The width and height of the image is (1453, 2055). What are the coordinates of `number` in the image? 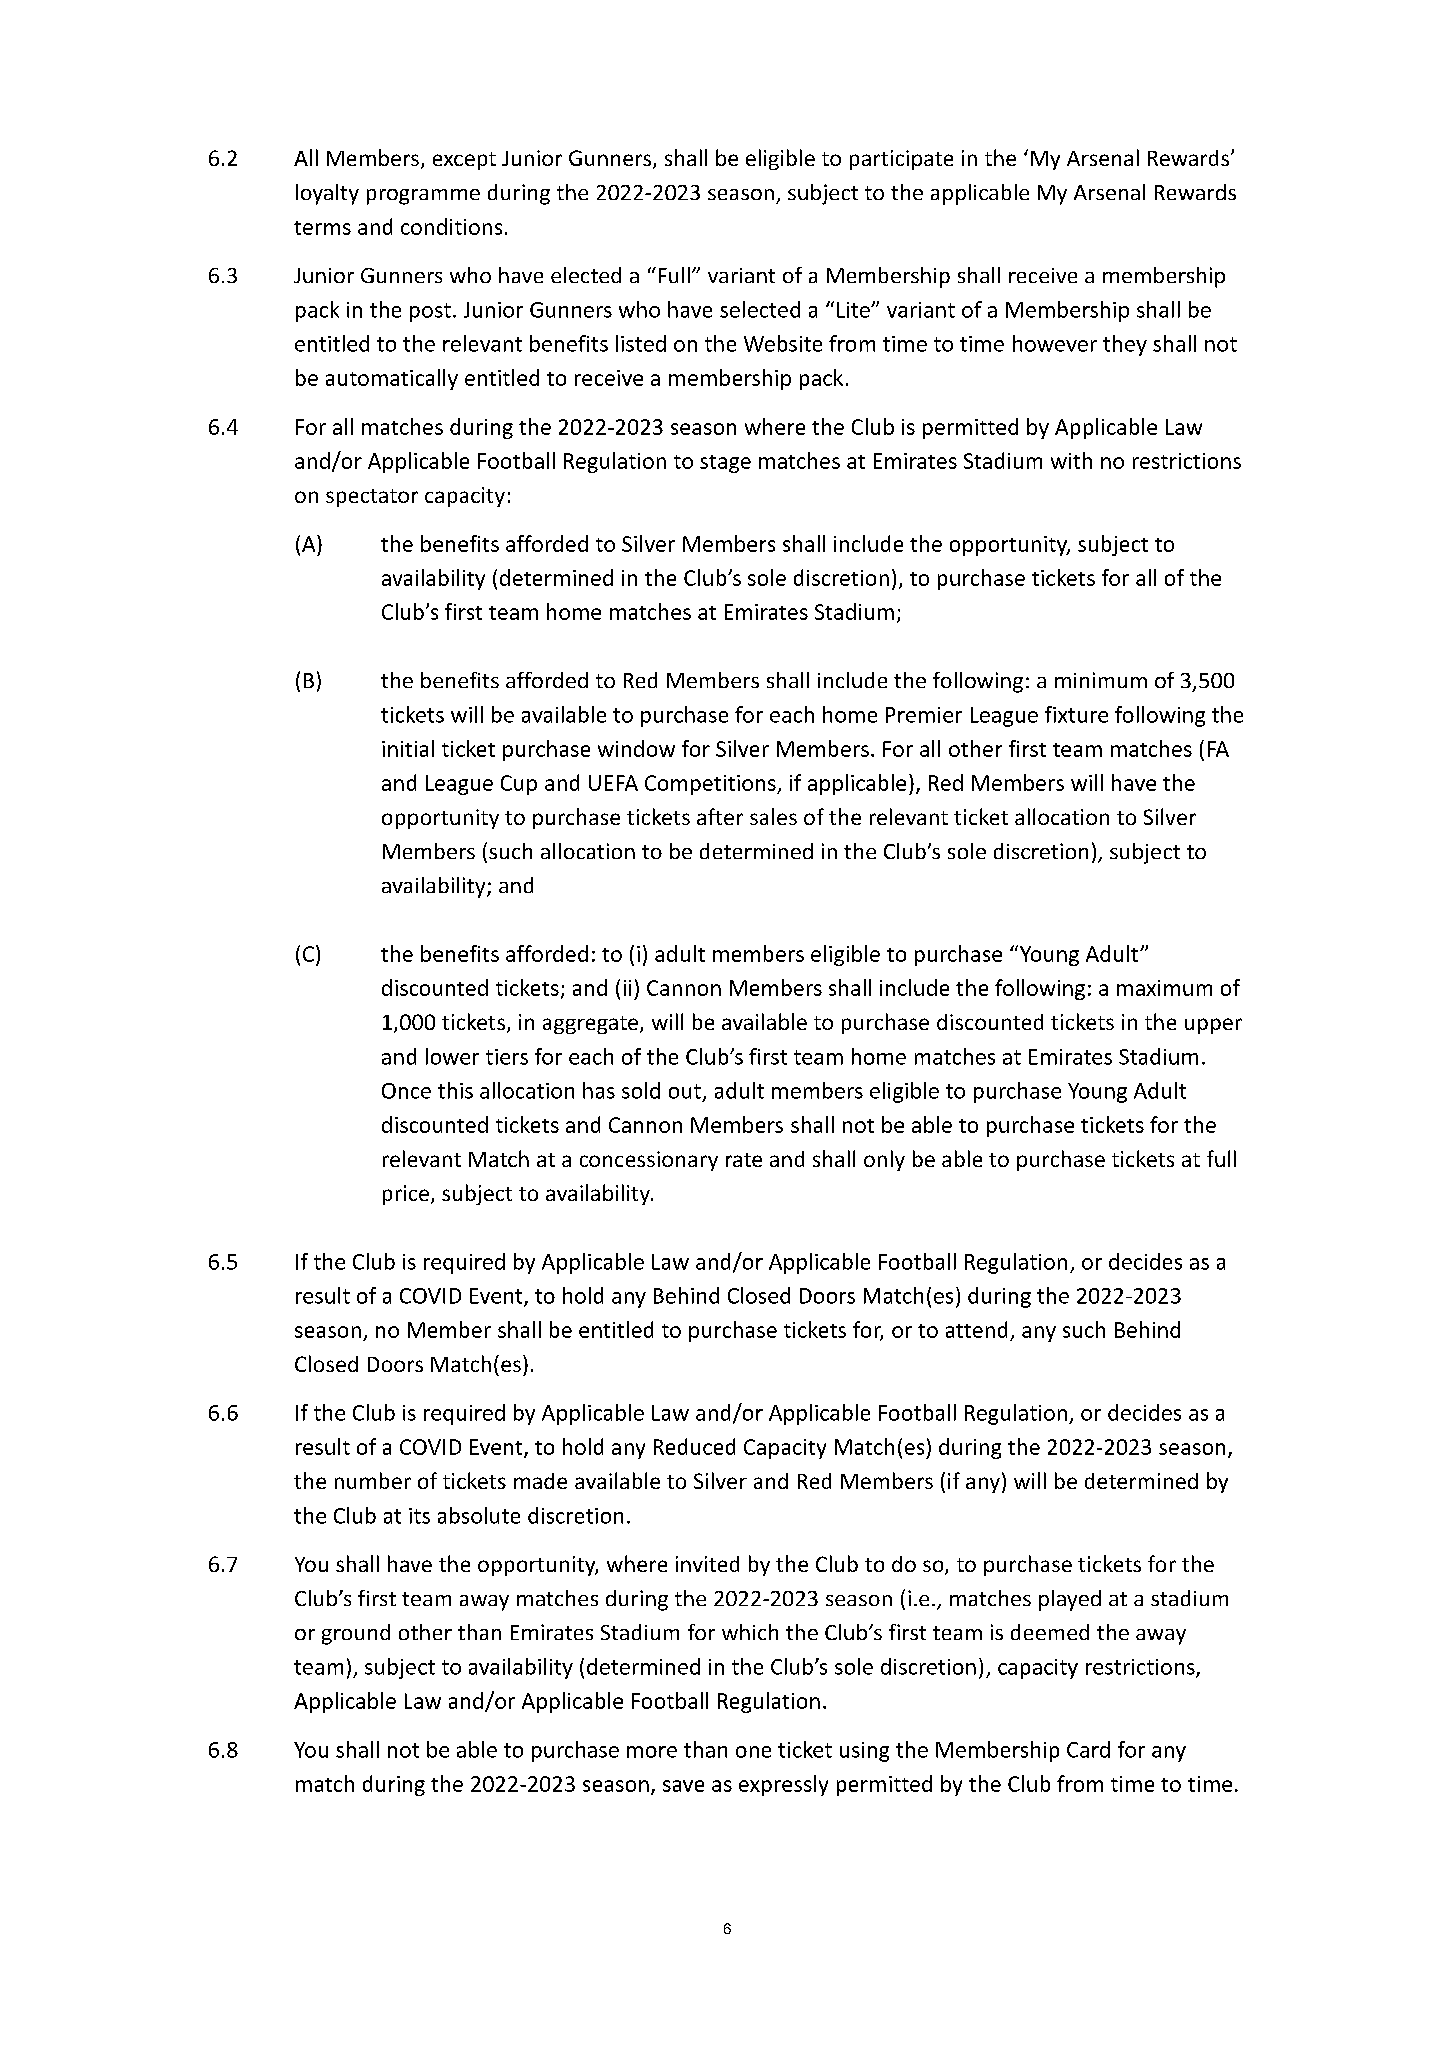 It's located at (373, 1480).
